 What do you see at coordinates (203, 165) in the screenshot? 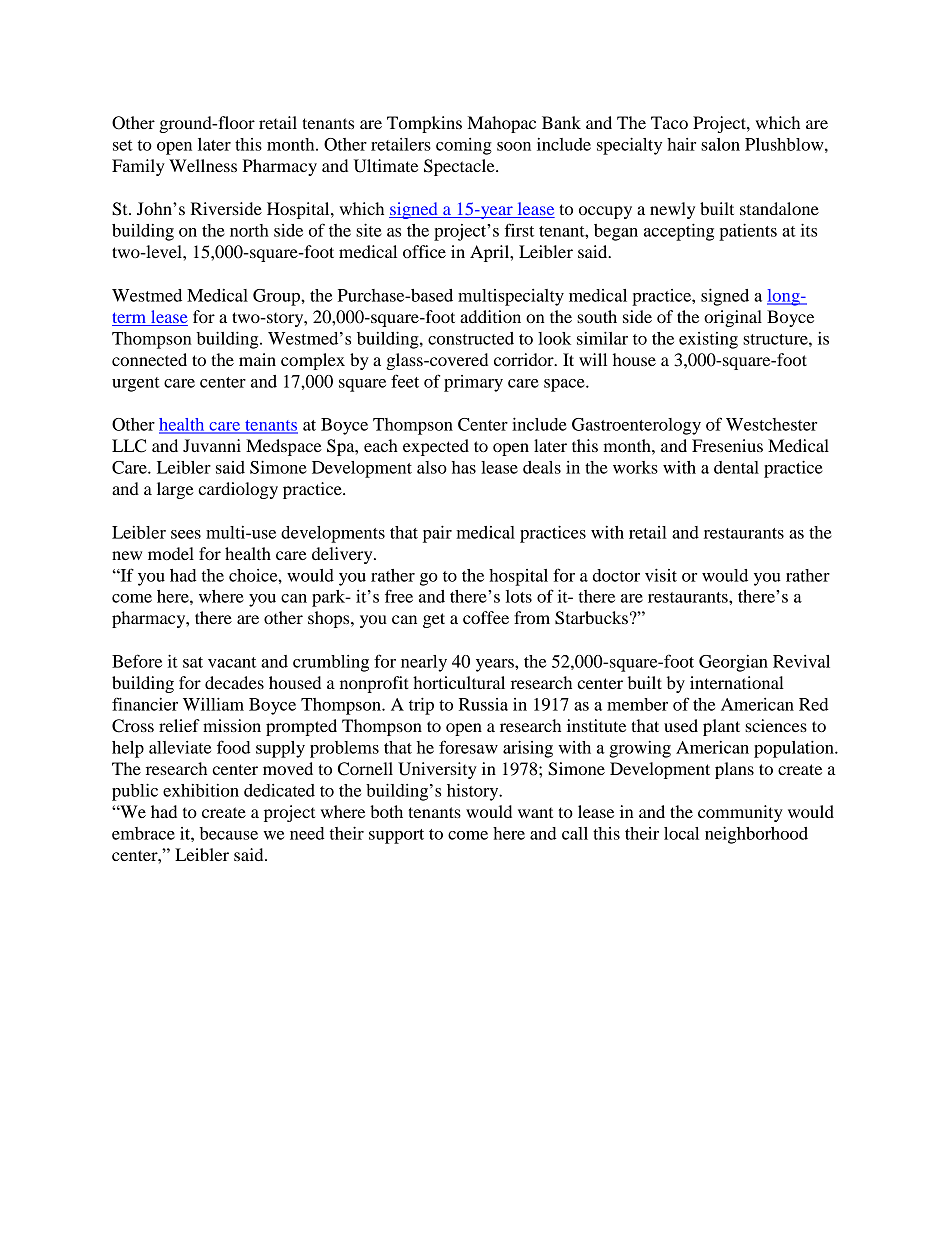
I see `Wellness` at bounding box center [203, 165].
